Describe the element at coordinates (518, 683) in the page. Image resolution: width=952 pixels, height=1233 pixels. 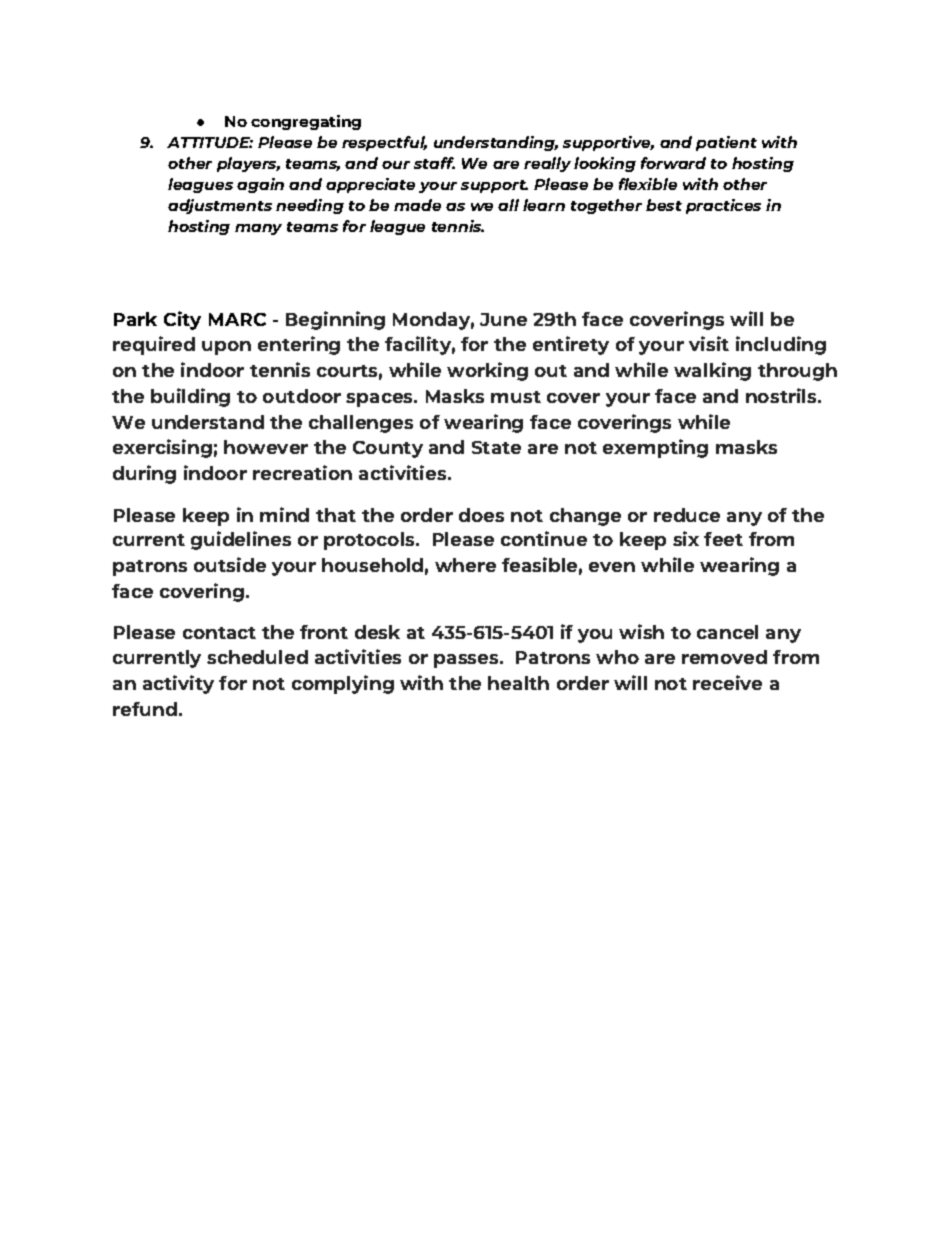
I see `health` at that location.
